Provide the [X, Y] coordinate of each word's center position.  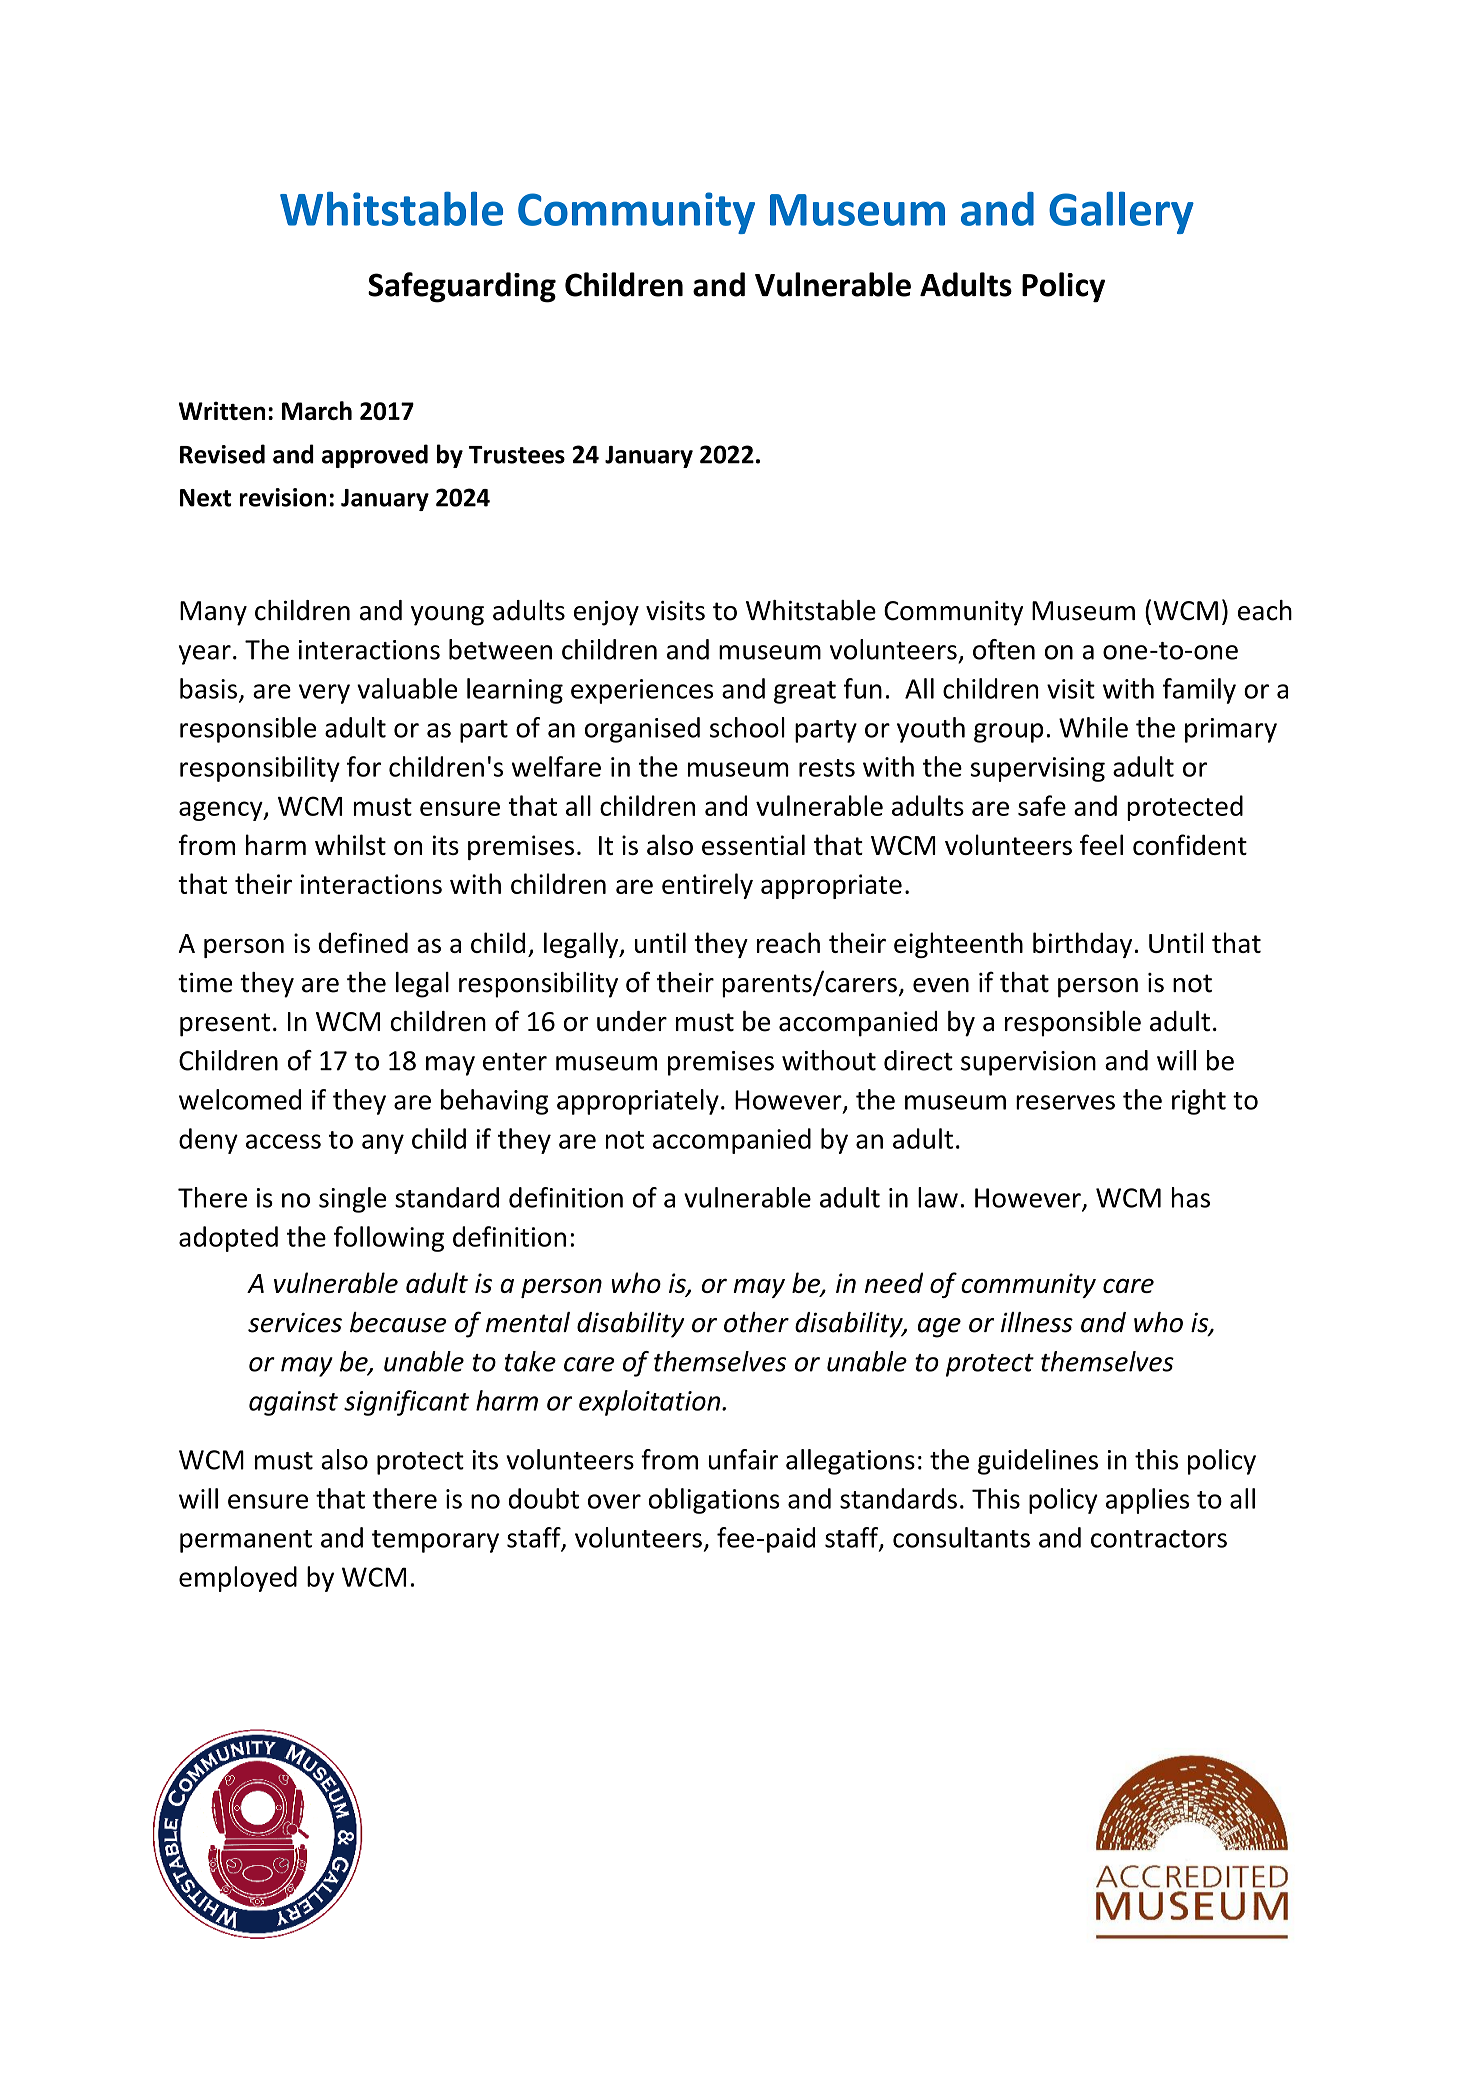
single [352, 1200]
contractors [1159, 1539]
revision [283, 497]
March [317, 410]
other [756, 1322]
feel [1101, 844]
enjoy [606, 613]
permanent [246, 1541]
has [1191, 1197]
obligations [714, 1501]
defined [363, 942]
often [1004, 649]
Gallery [1121, 213]
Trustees [517, 455]
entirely [707, 886]
